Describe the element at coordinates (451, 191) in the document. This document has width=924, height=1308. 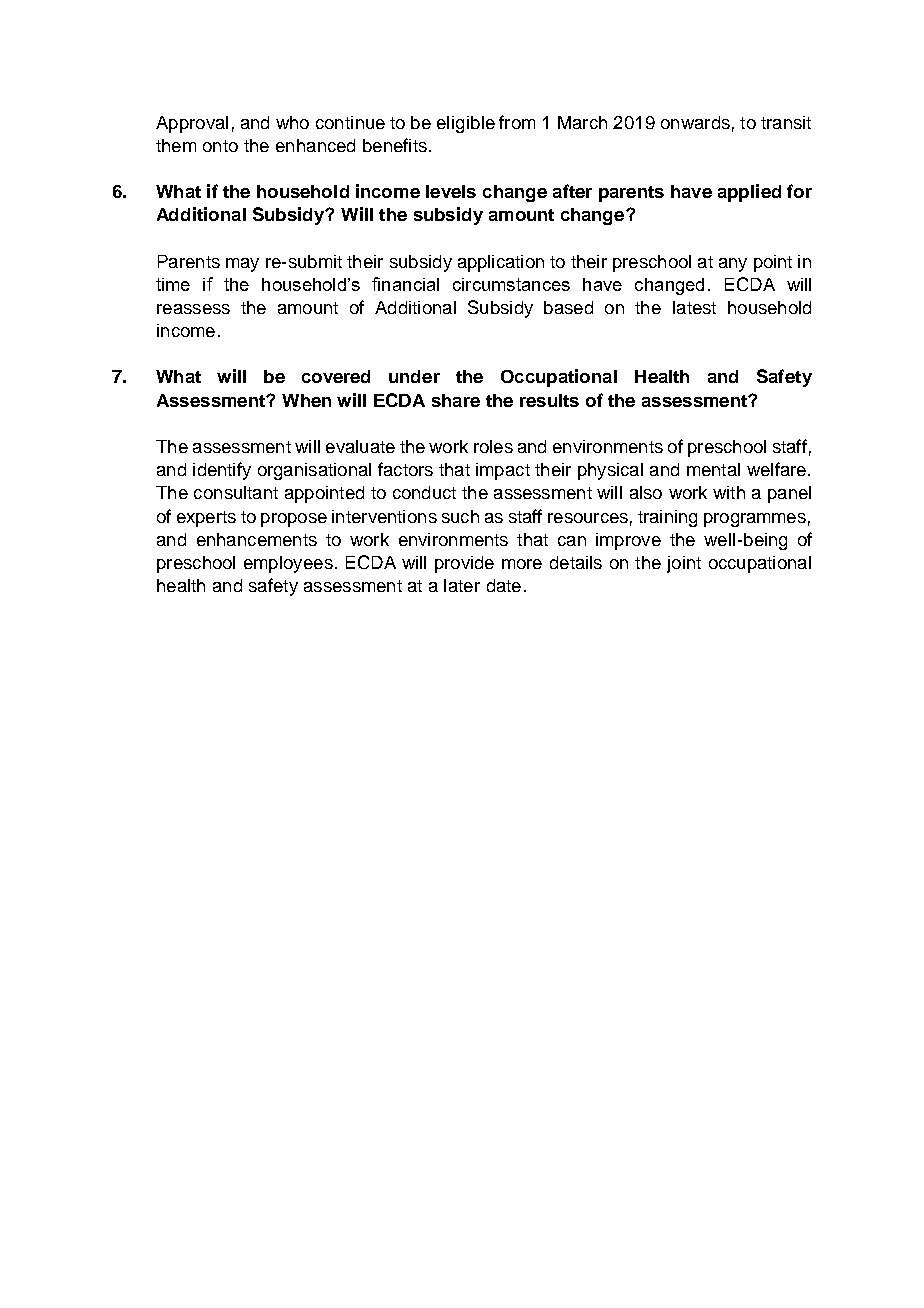
I see `levels` at that location.
